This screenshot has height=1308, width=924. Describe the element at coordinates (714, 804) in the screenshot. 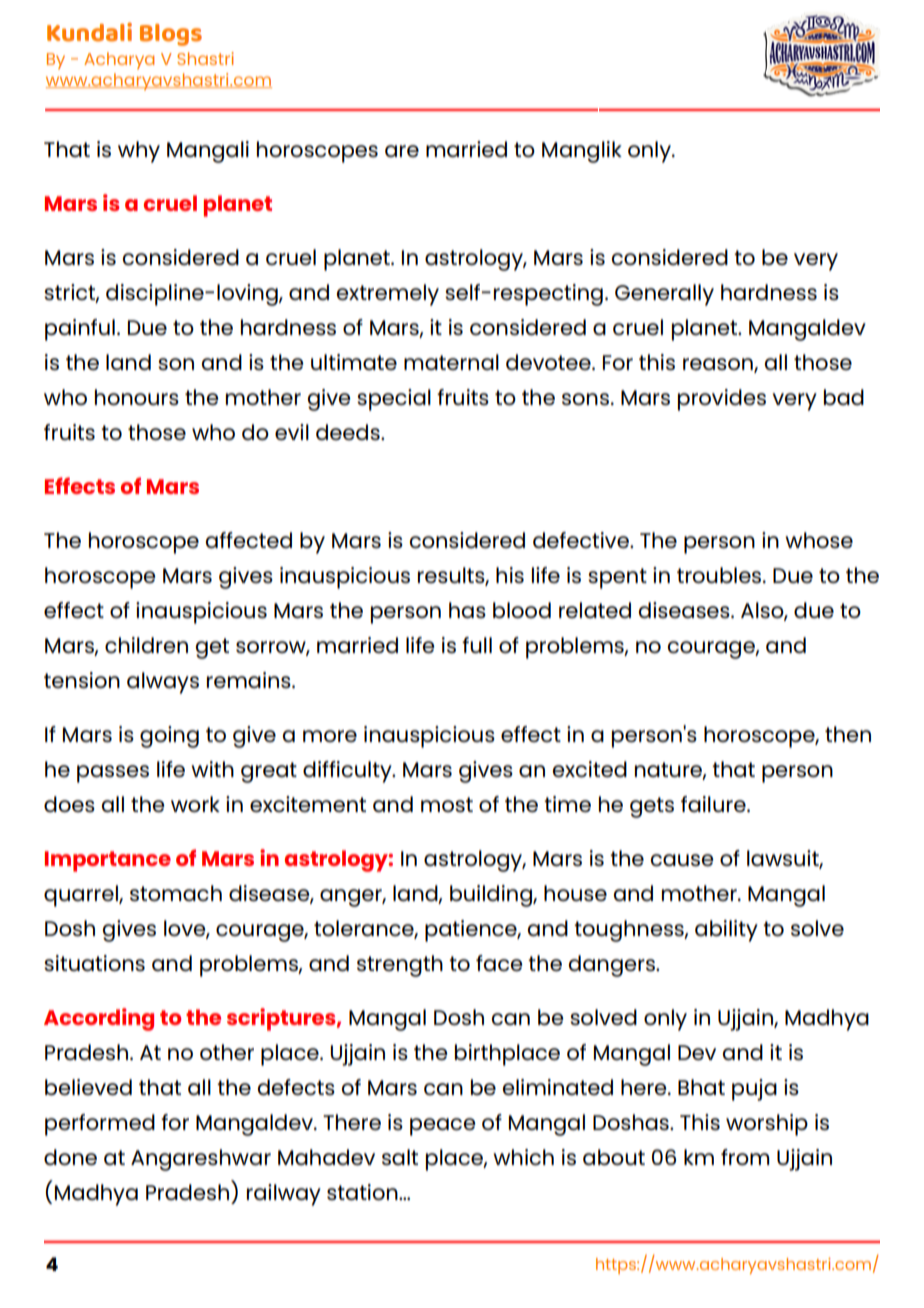

I see `failure` at that location.
